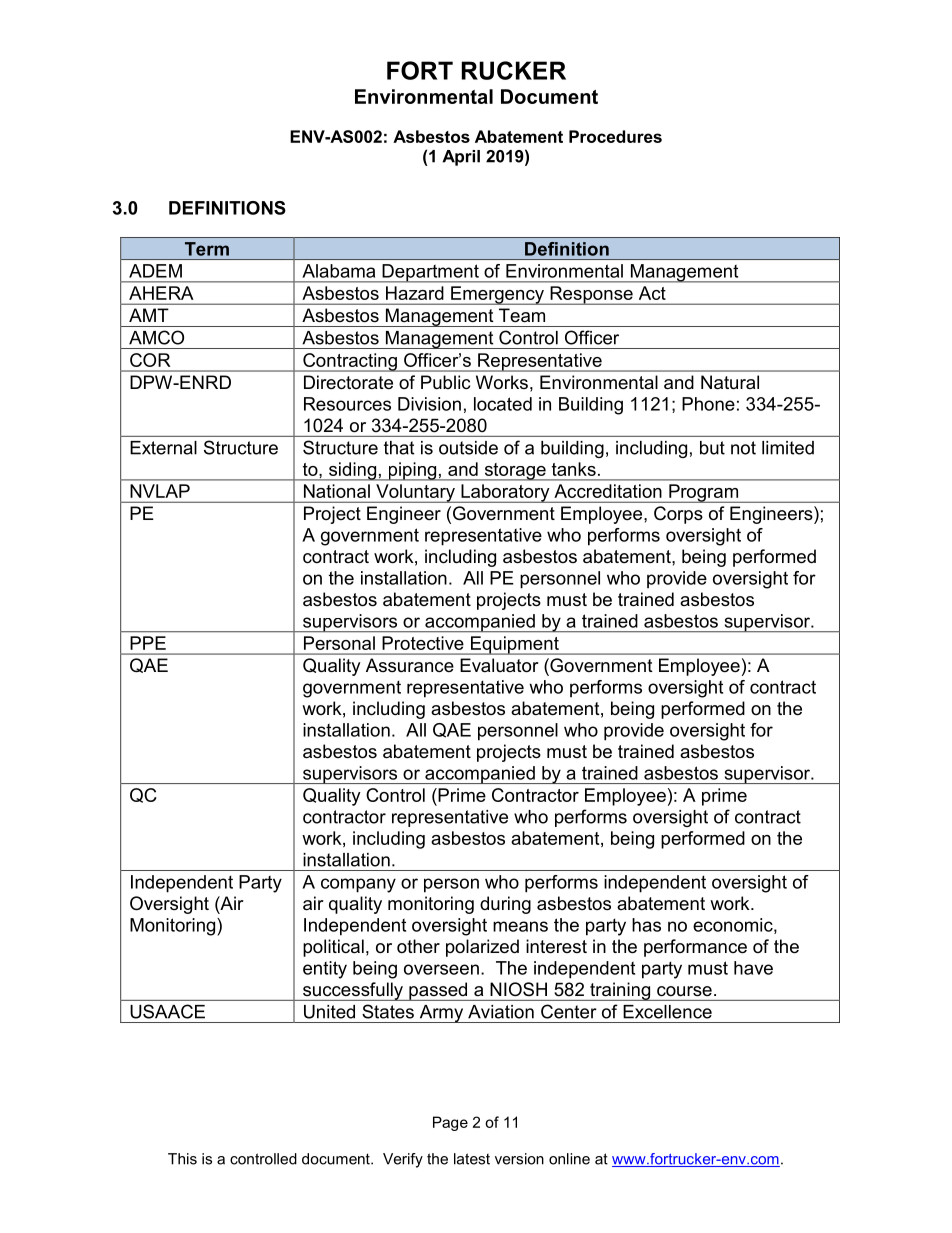  I want to click on performance, so click(695, 948).
